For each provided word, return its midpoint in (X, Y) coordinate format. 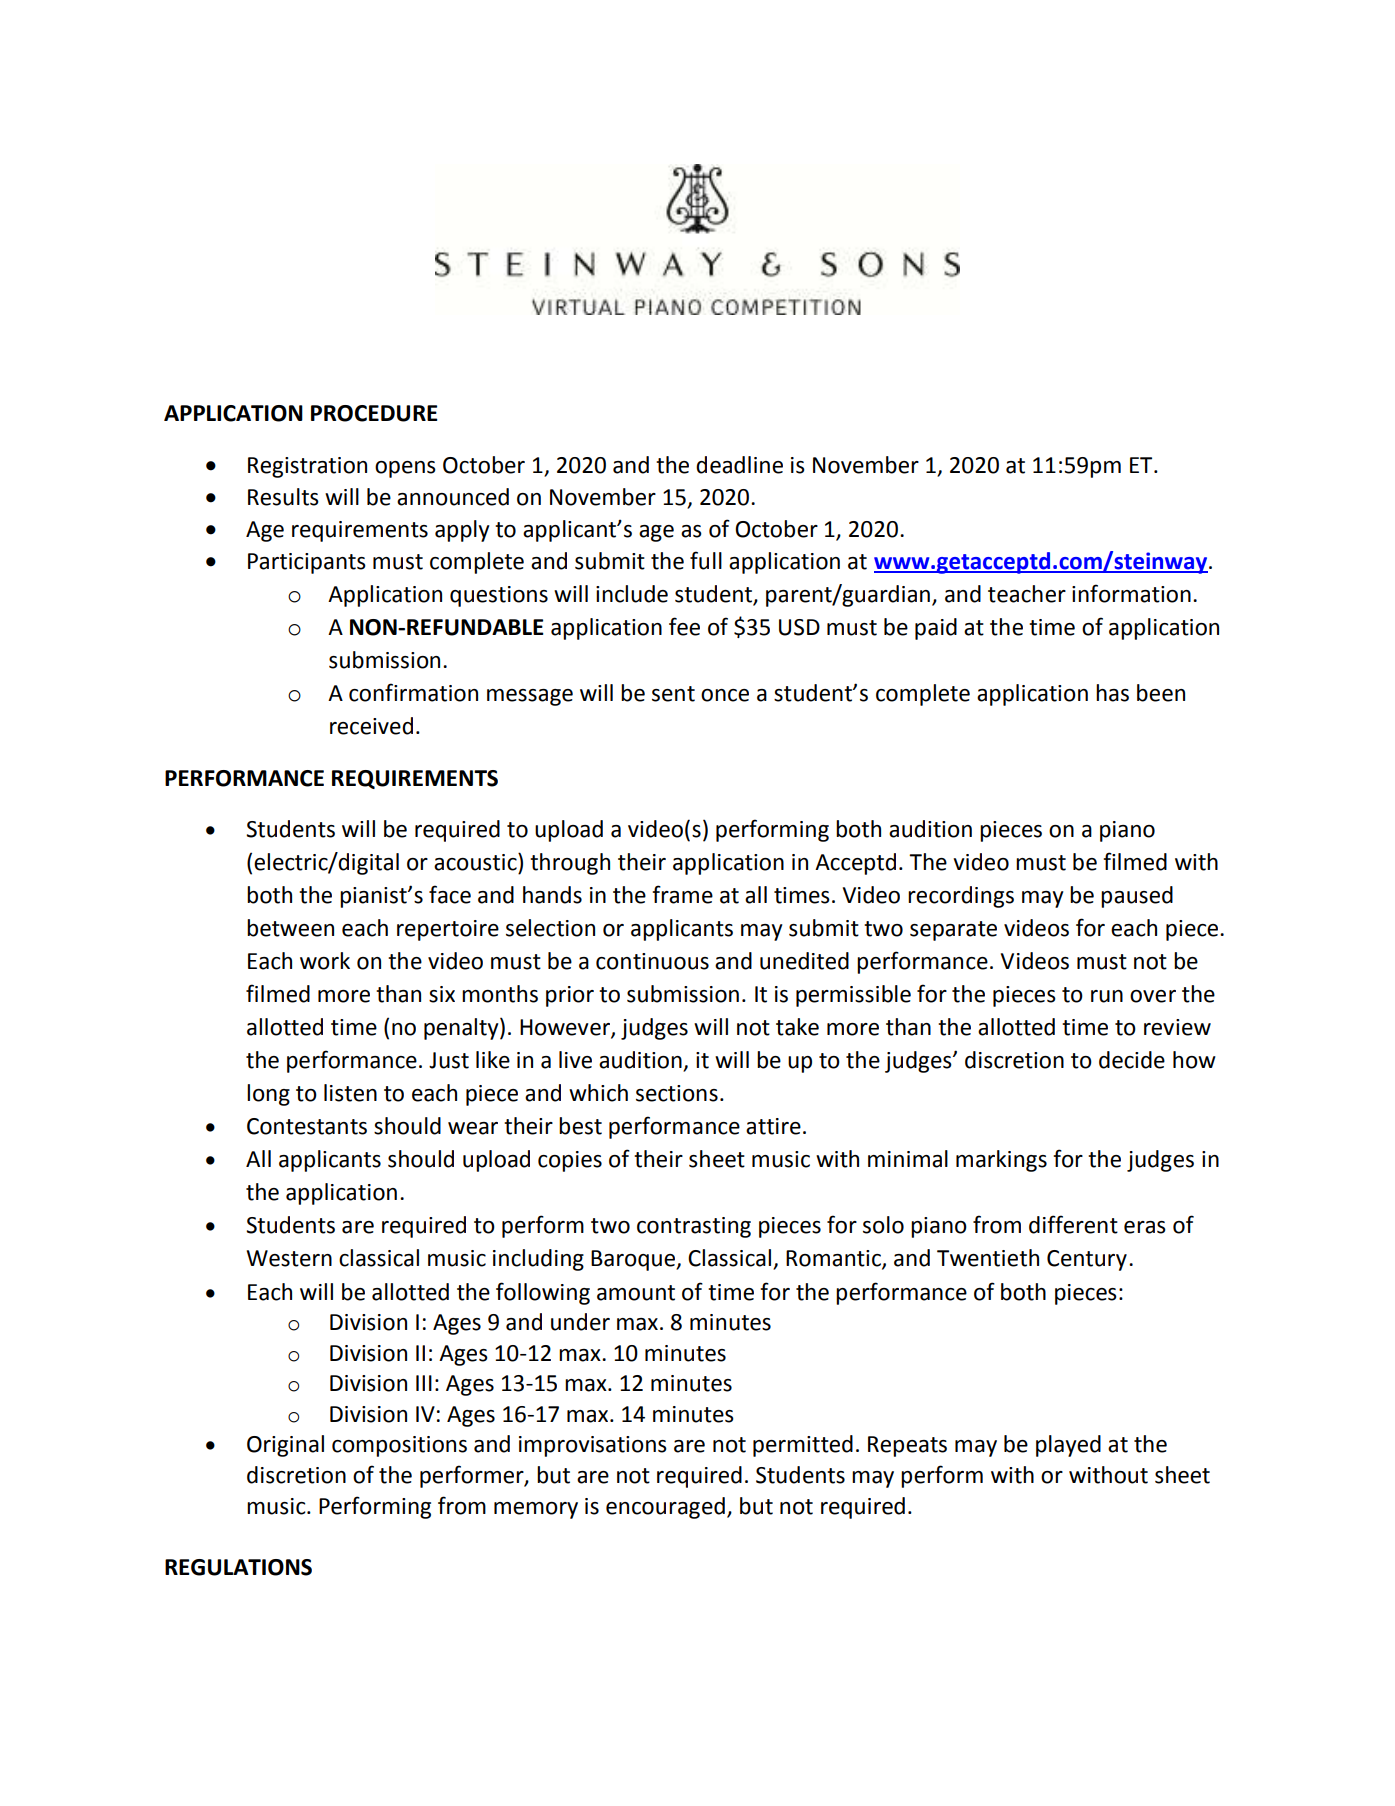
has (1112, 693)
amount (636, 1293)
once (725, 695)
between (290, 928)
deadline (739, 465)
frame (682, 894)
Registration (307, 467)
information (1131, 593)
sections (677, 1093)
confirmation (413, 692)
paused (1137, 897)
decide (1132, 1060)
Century (1087, 1260)
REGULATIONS (238, 1567)
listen (350, 1093)
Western (289, 1258)
